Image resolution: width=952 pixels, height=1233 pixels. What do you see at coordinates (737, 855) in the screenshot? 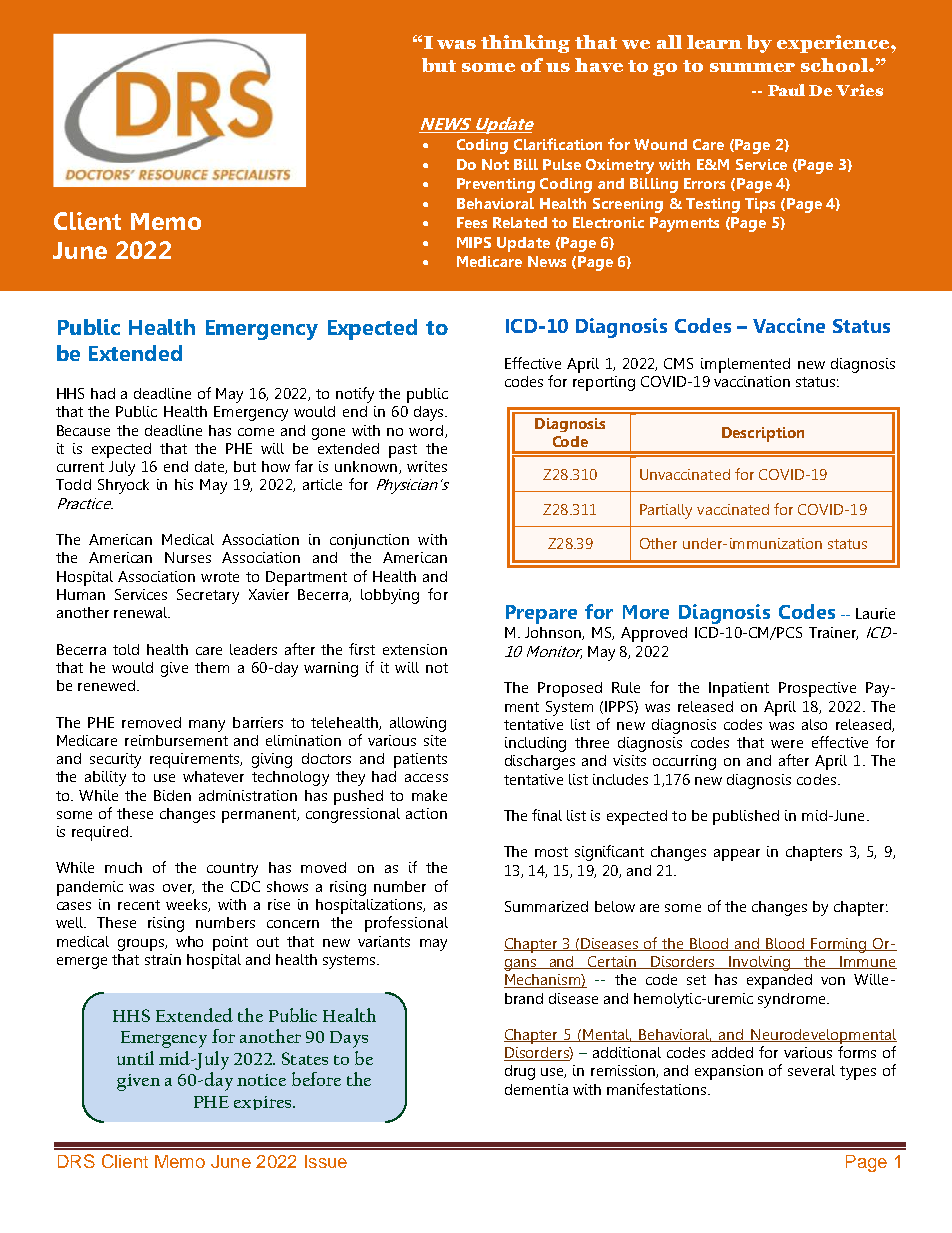
I see `appear` at bounding box center [737, 855].
